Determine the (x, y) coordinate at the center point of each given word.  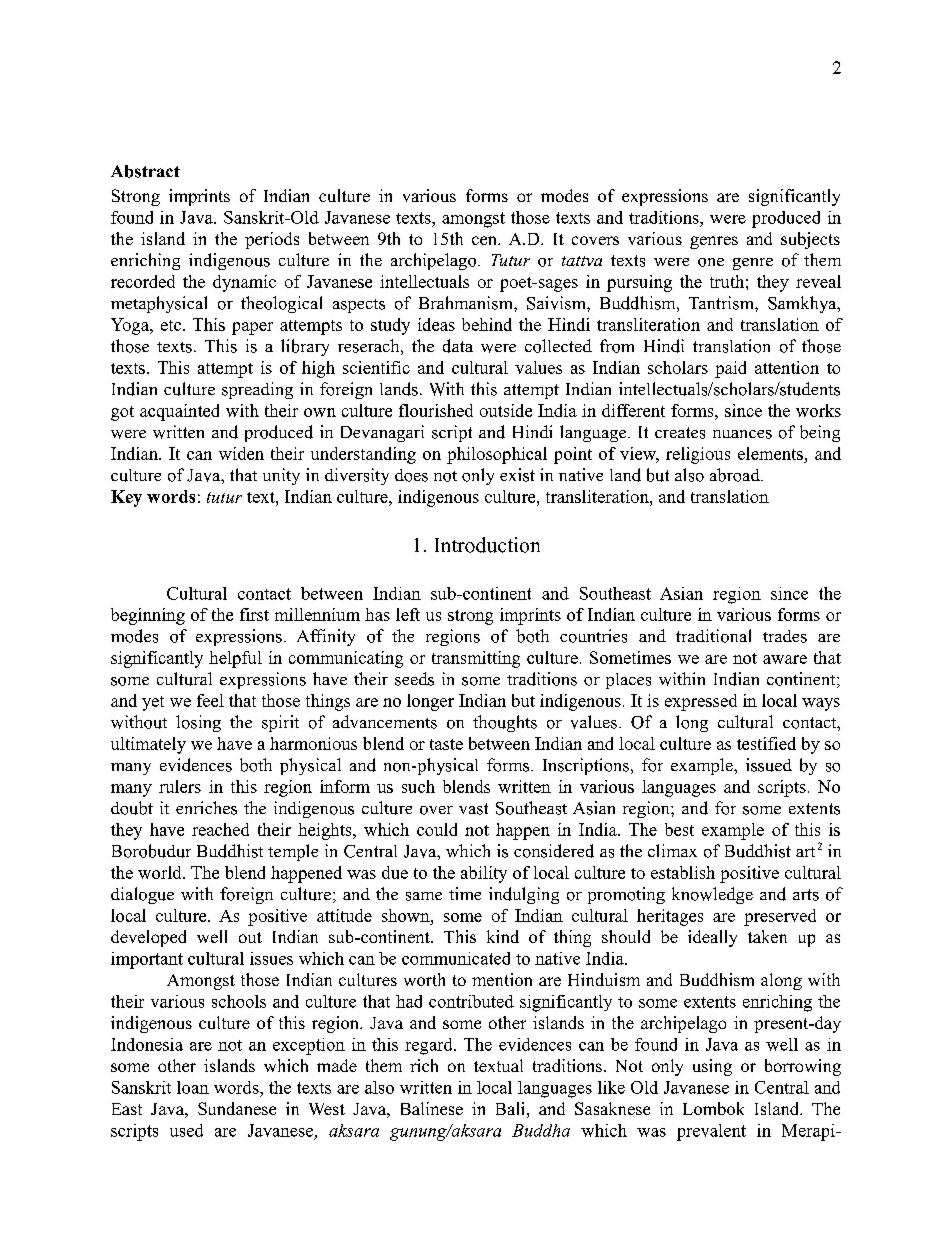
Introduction (487, 545)
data (458, 346)
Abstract (145, 171)
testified (766, 743)
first (254, 614)
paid (730, 369)
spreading (257, 390)
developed (148, 938)
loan (193, 1087)
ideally (712, 938)
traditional (713, 636)
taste (446, 744)
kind (503, 936)
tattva (582, 261)
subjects (810, 240)
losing (198, 723)
